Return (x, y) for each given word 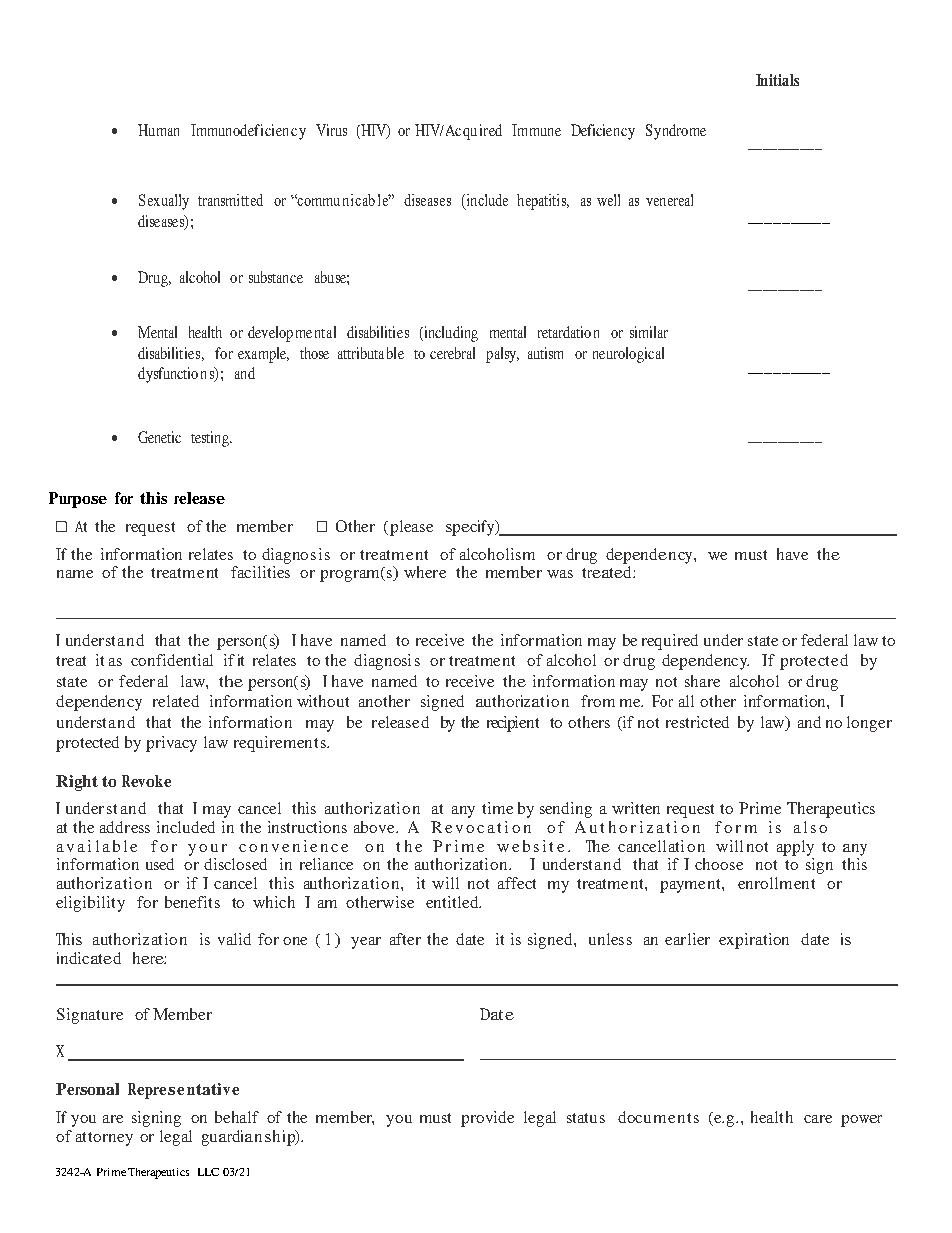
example (263, 355)
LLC (208, 1172)
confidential (172, 660)
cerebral (452, 353)
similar (649, 332)
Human (158, 130)
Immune (536, 130)
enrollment (776, 883)
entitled (453, 902)
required (670, 642)
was (560, 574)
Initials (777, 80)
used (160, 864)
